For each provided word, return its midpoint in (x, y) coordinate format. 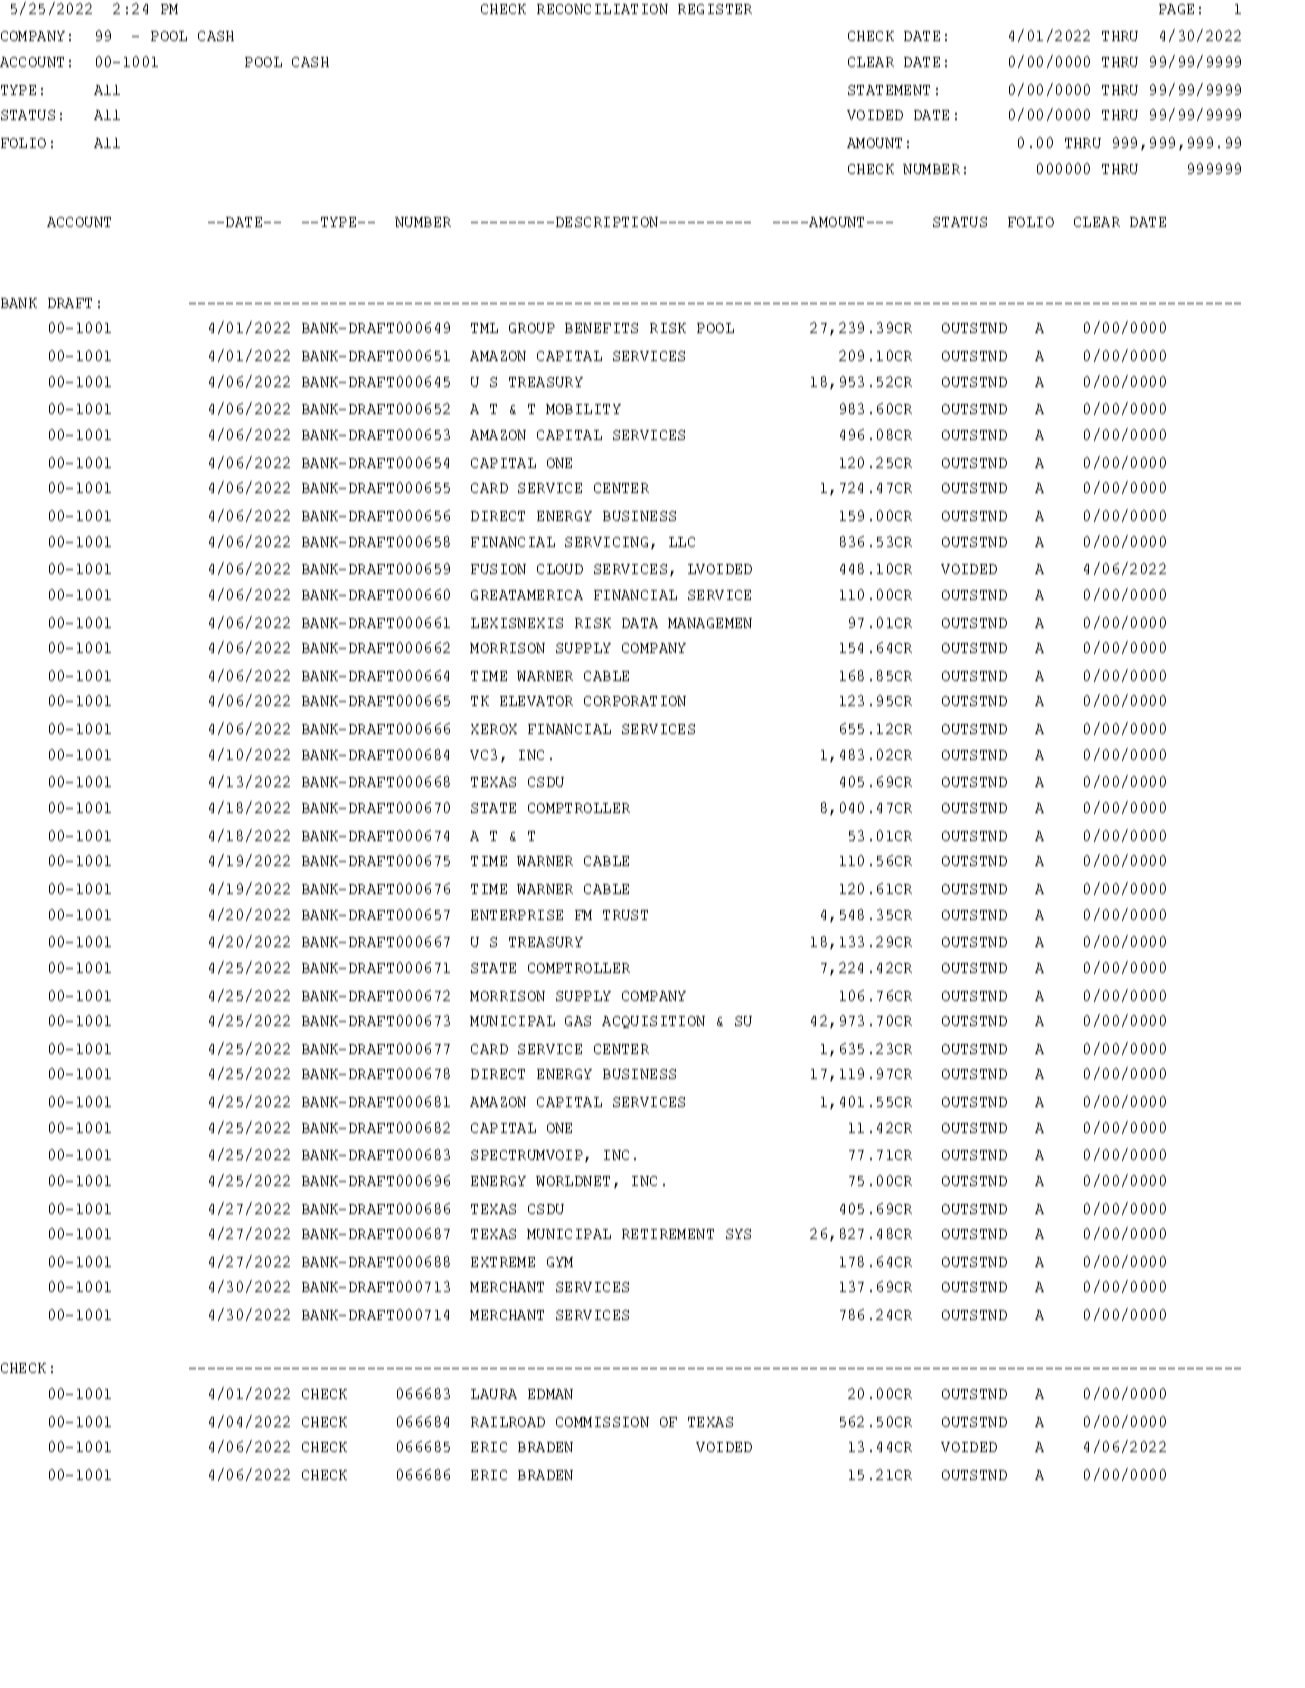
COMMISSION (602, 1422)
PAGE (1176, 9)
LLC (682, 542)
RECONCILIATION (602, 9)
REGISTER (715, 9)
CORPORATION (635, 701)
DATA (640, 623)
